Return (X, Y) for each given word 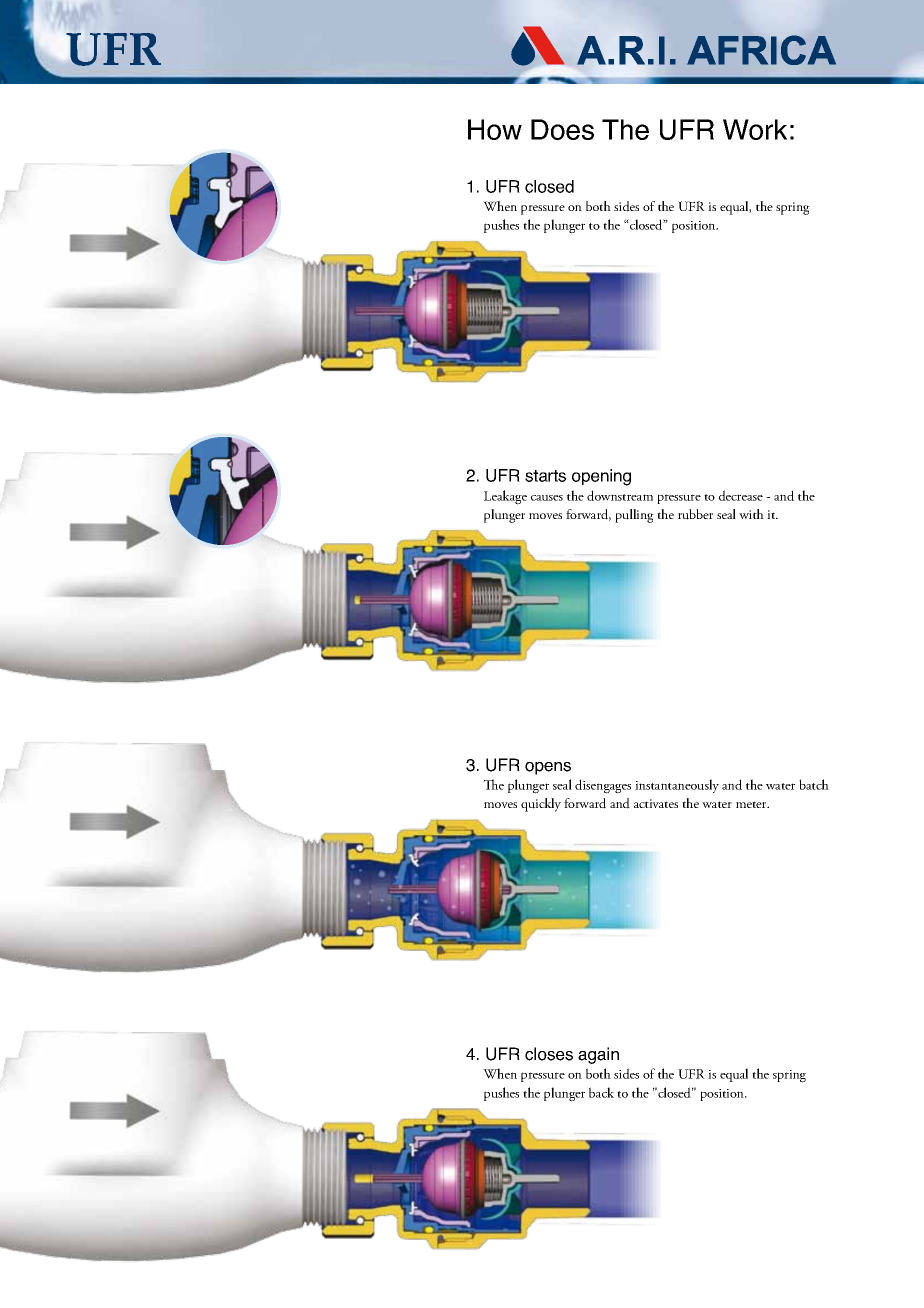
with (751, 514)
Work (755, 129)
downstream (620, 495)
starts (545, 476)
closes (549, 1054)
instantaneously (677, 786)
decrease (741, 495)
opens (548, 768)
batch (814, 784)
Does (562, 129)
